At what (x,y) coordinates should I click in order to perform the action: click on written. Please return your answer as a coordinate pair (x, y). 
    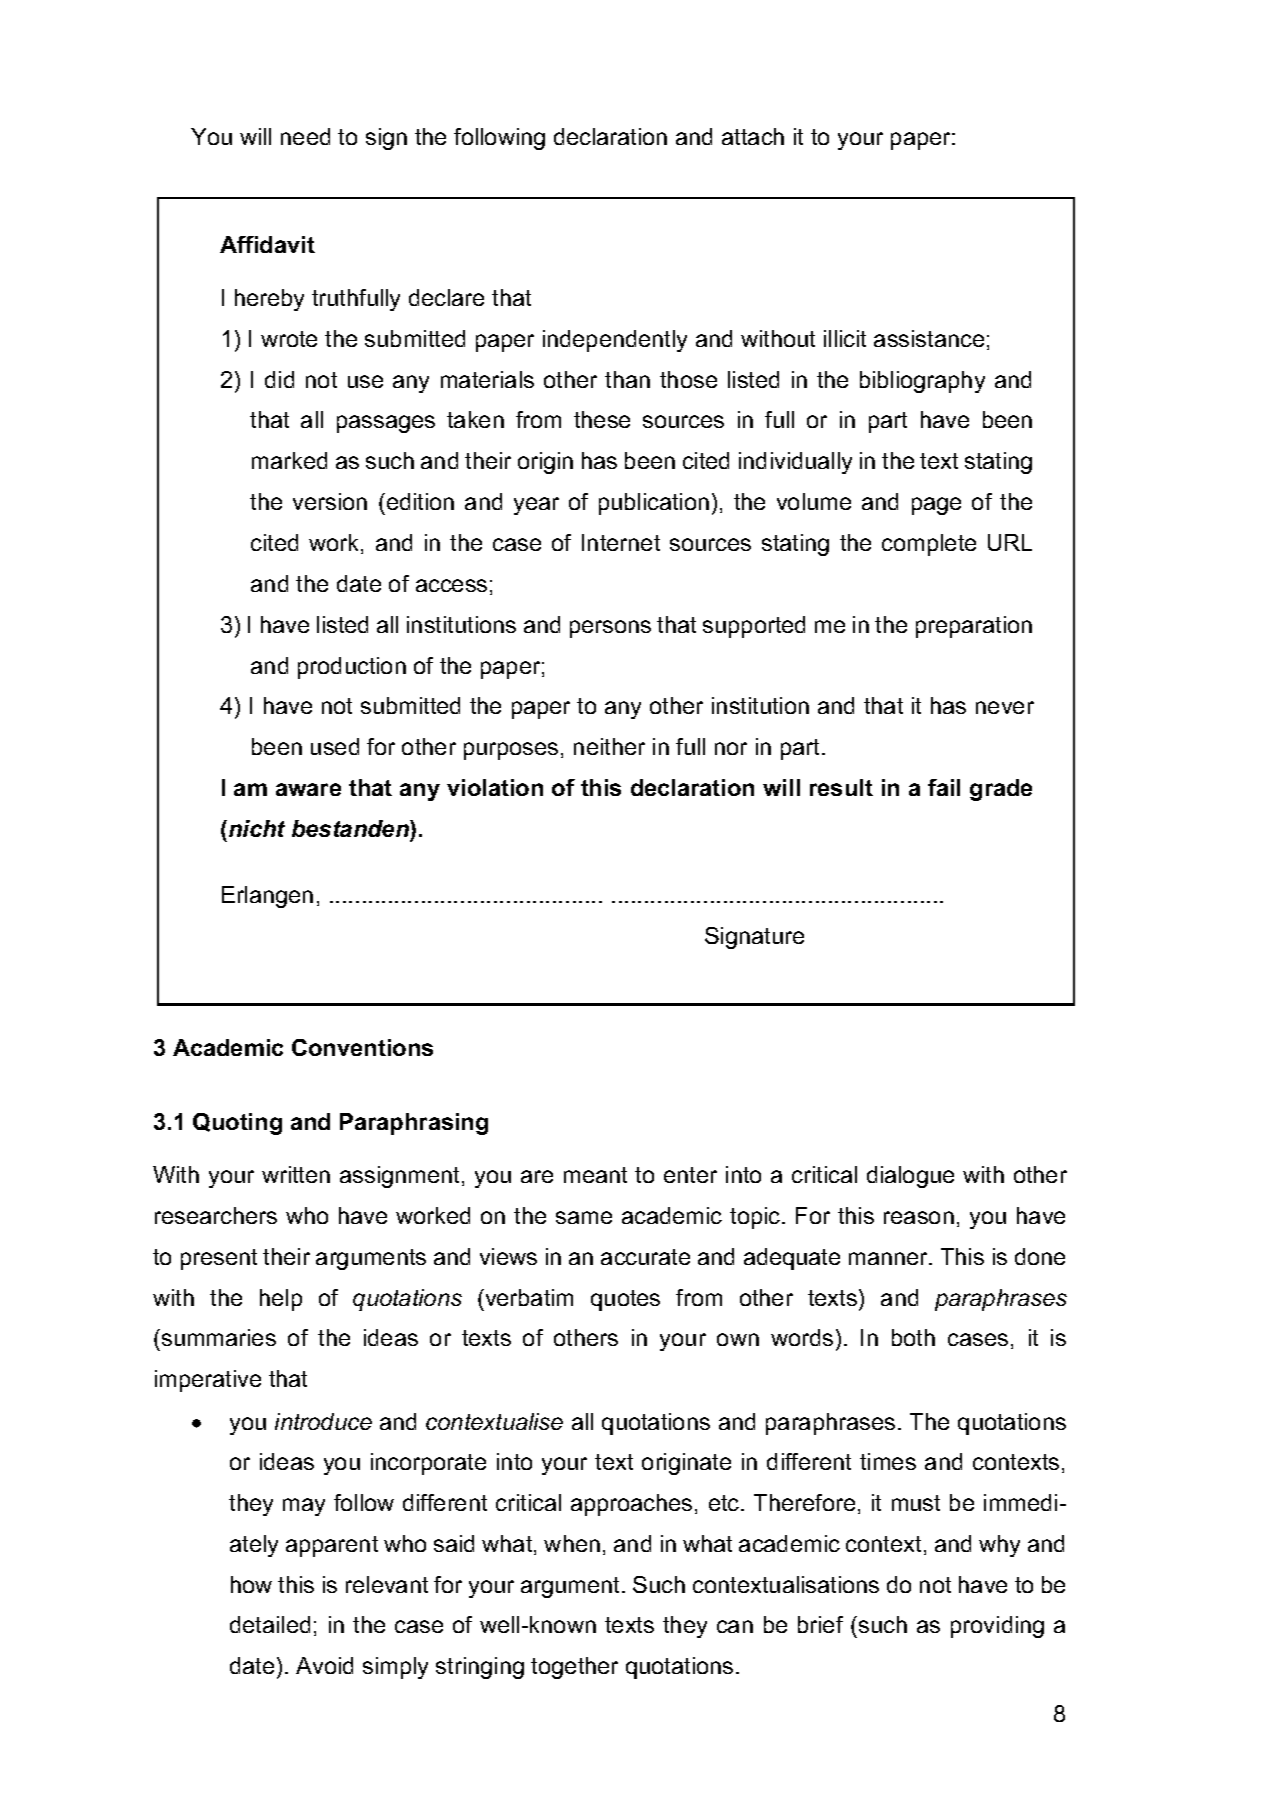
    Looking at the image, I should click on (296, 1174).
